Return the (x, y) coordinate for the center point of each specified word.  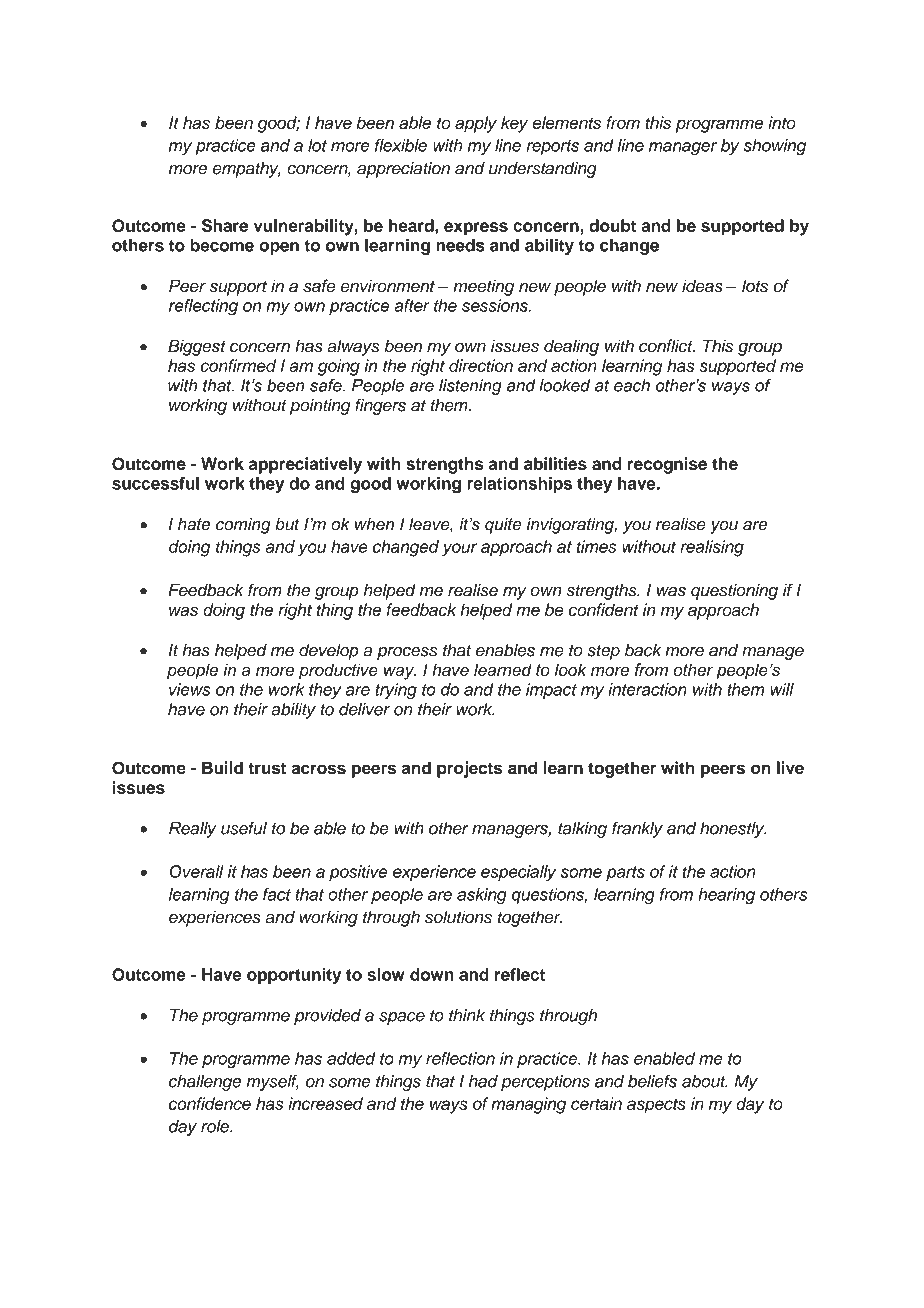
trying (396, 691)
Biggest (197, 347)
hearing (726, 896)
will (782, 689)
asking (482, 896)
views (190, 689)
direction (481, 365)
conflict (667, 346)
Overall (197, 871)
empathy (247, 170)
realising (712, 548)
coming (243, 526)
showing (775, 147)
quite (503, 526)
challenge (205, 1083)
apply (476, 124)
